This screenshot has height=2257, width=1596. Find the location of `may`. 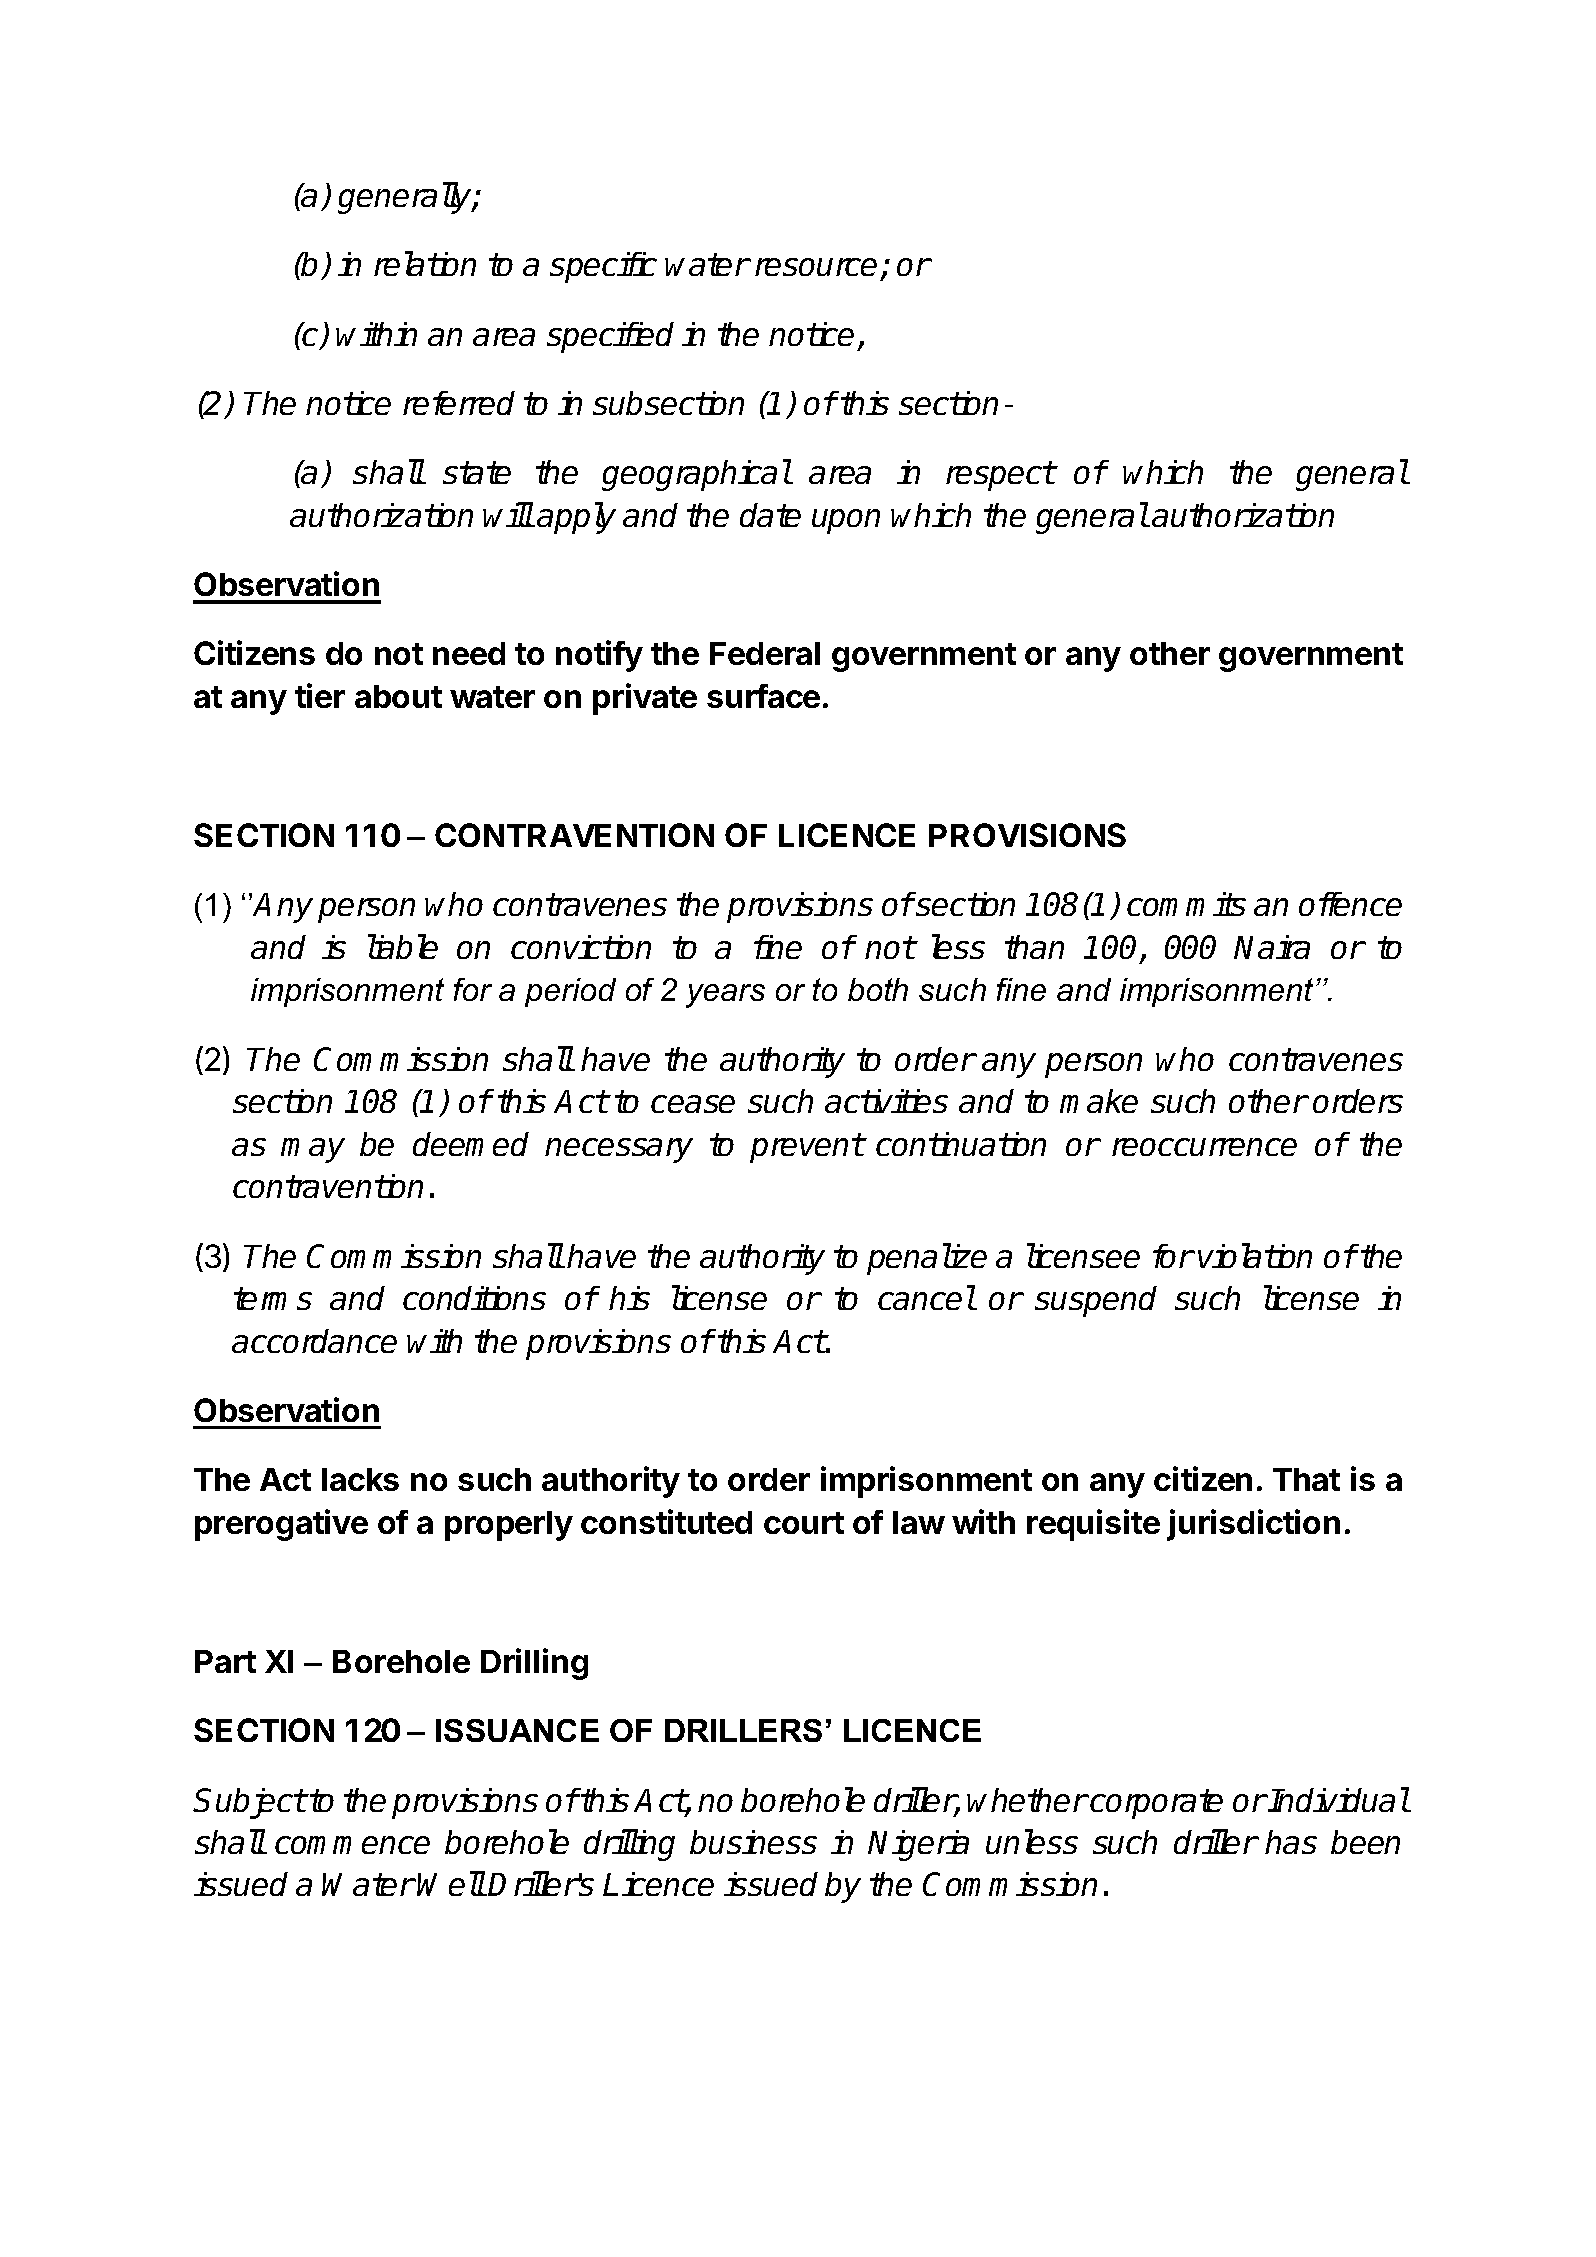

may is located at coordinates (313, 1150).
